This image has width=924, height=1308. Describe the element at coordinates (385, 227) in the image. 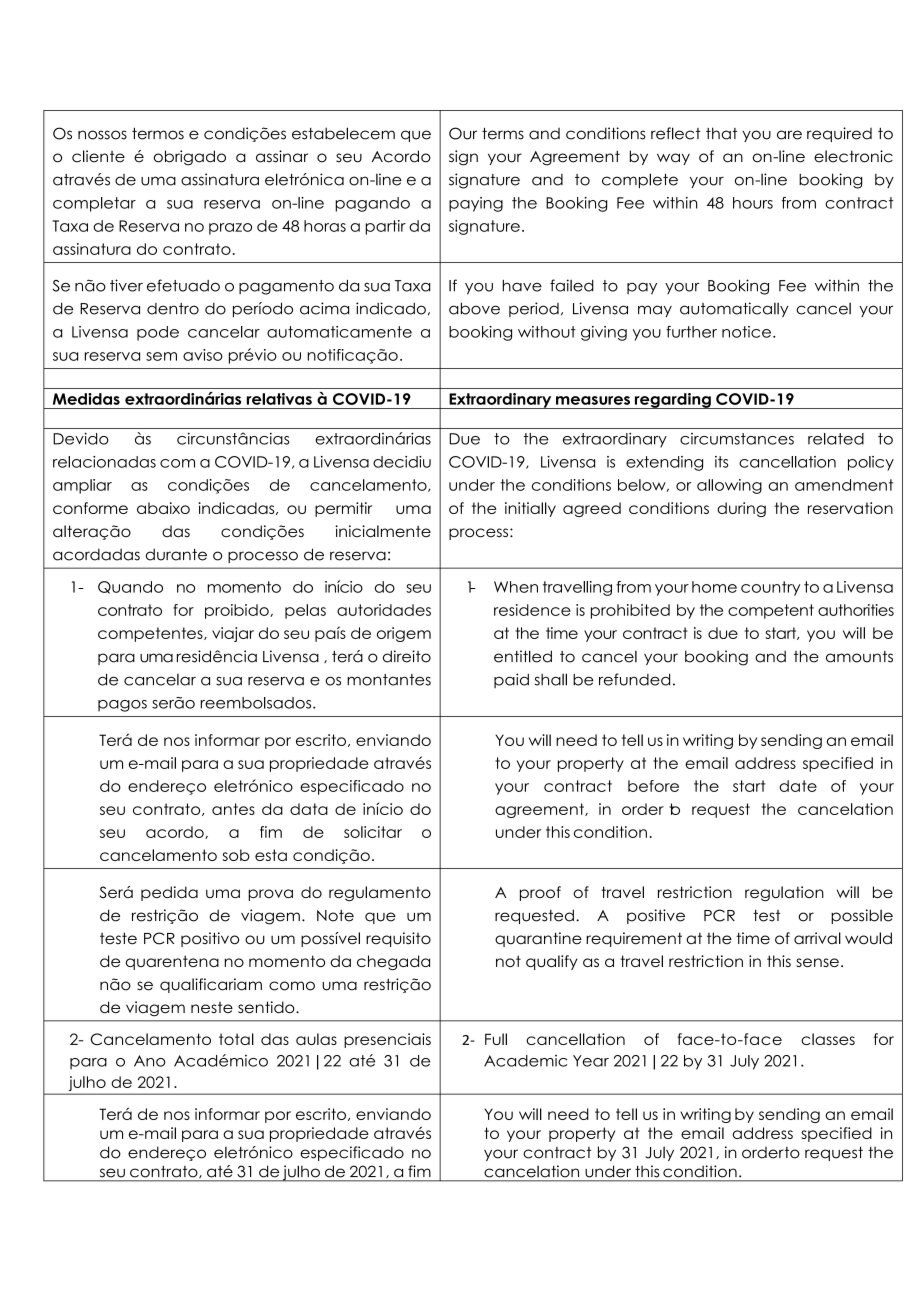

I see `partir` at that location.
